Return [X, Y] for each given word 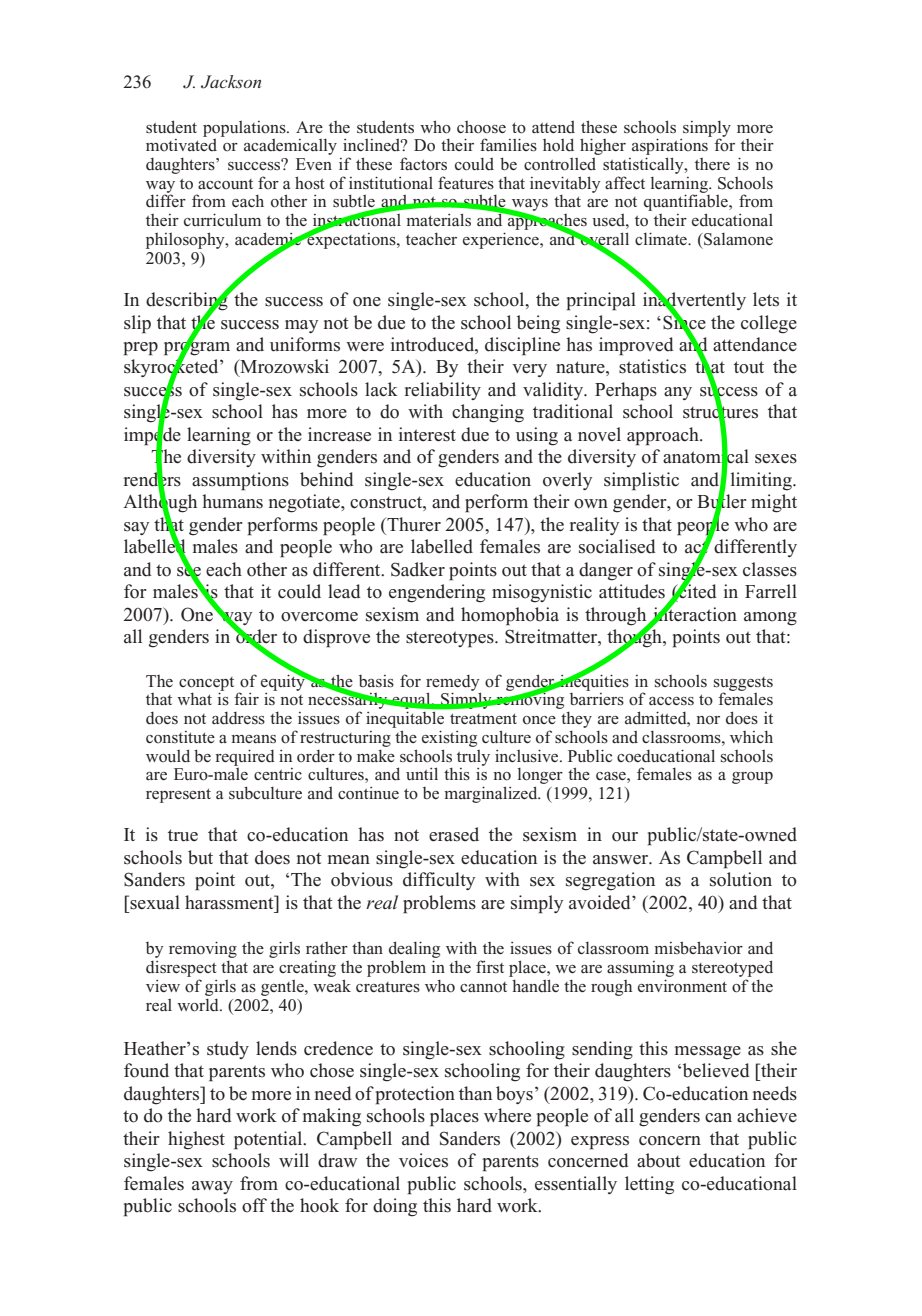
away [212, 1187]
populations [245, 129]
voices [423, 1160]
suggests [743, 685]
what [194, 699]
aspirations [670, 148]
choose [481, 127]
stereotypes [451, 639]
